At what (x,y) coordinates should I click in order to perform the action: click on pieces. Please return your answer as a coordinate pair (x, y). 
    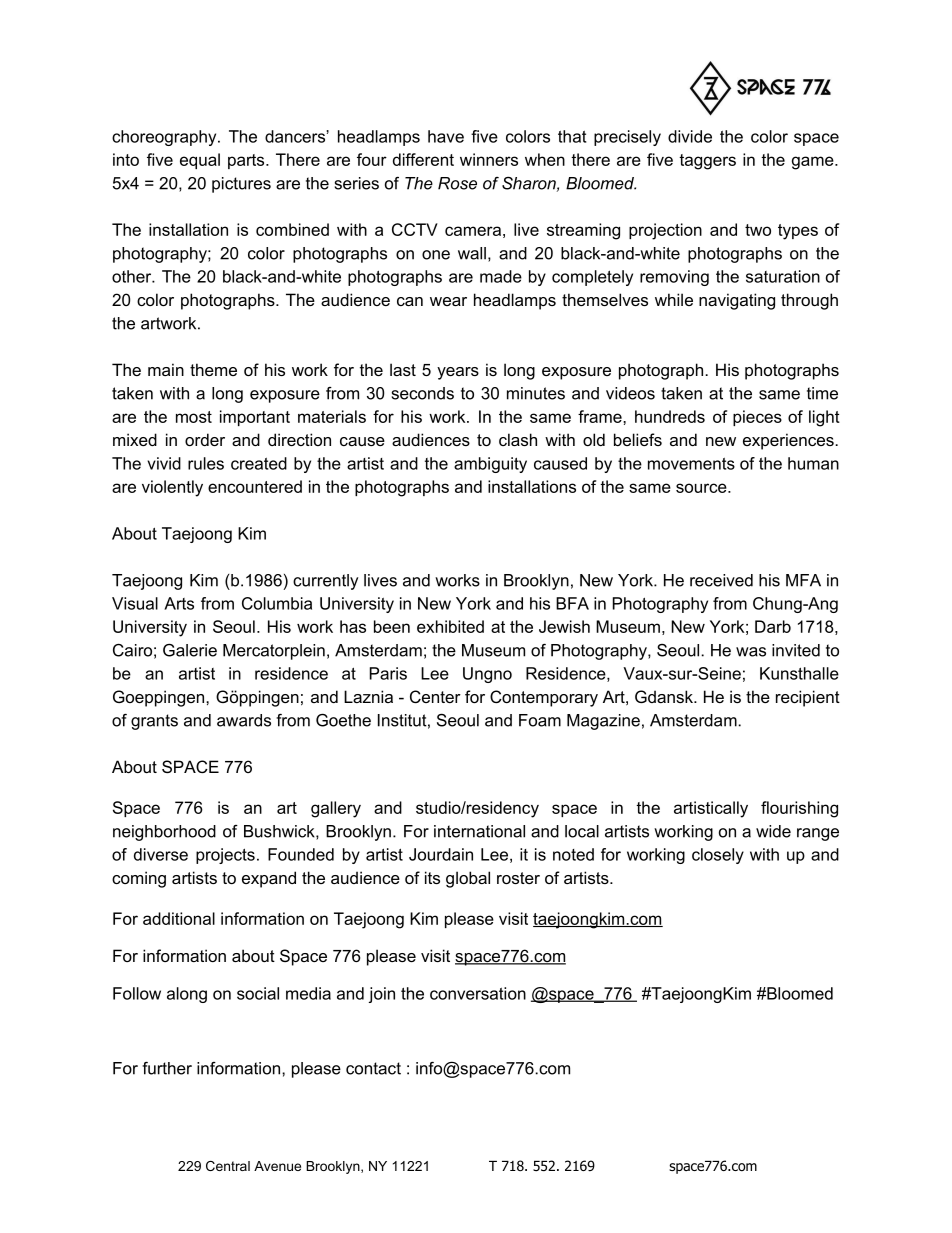
    Looking at the image, I should click on (757, 418).
